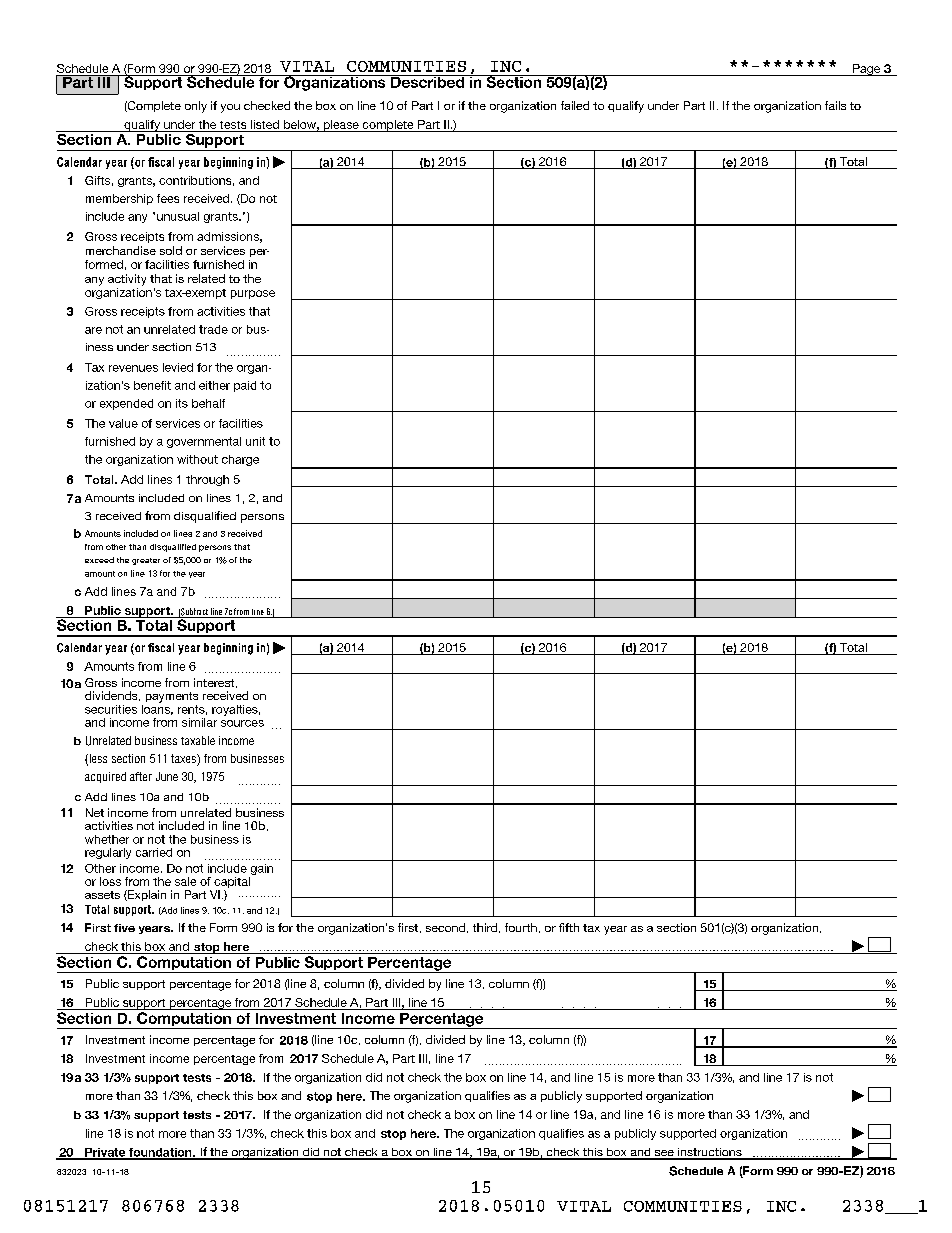 This page has width=952, height=1233. What do you see at coordinates (427, 81) in the page?
I see `Described` at bounding box center [427, 81].
